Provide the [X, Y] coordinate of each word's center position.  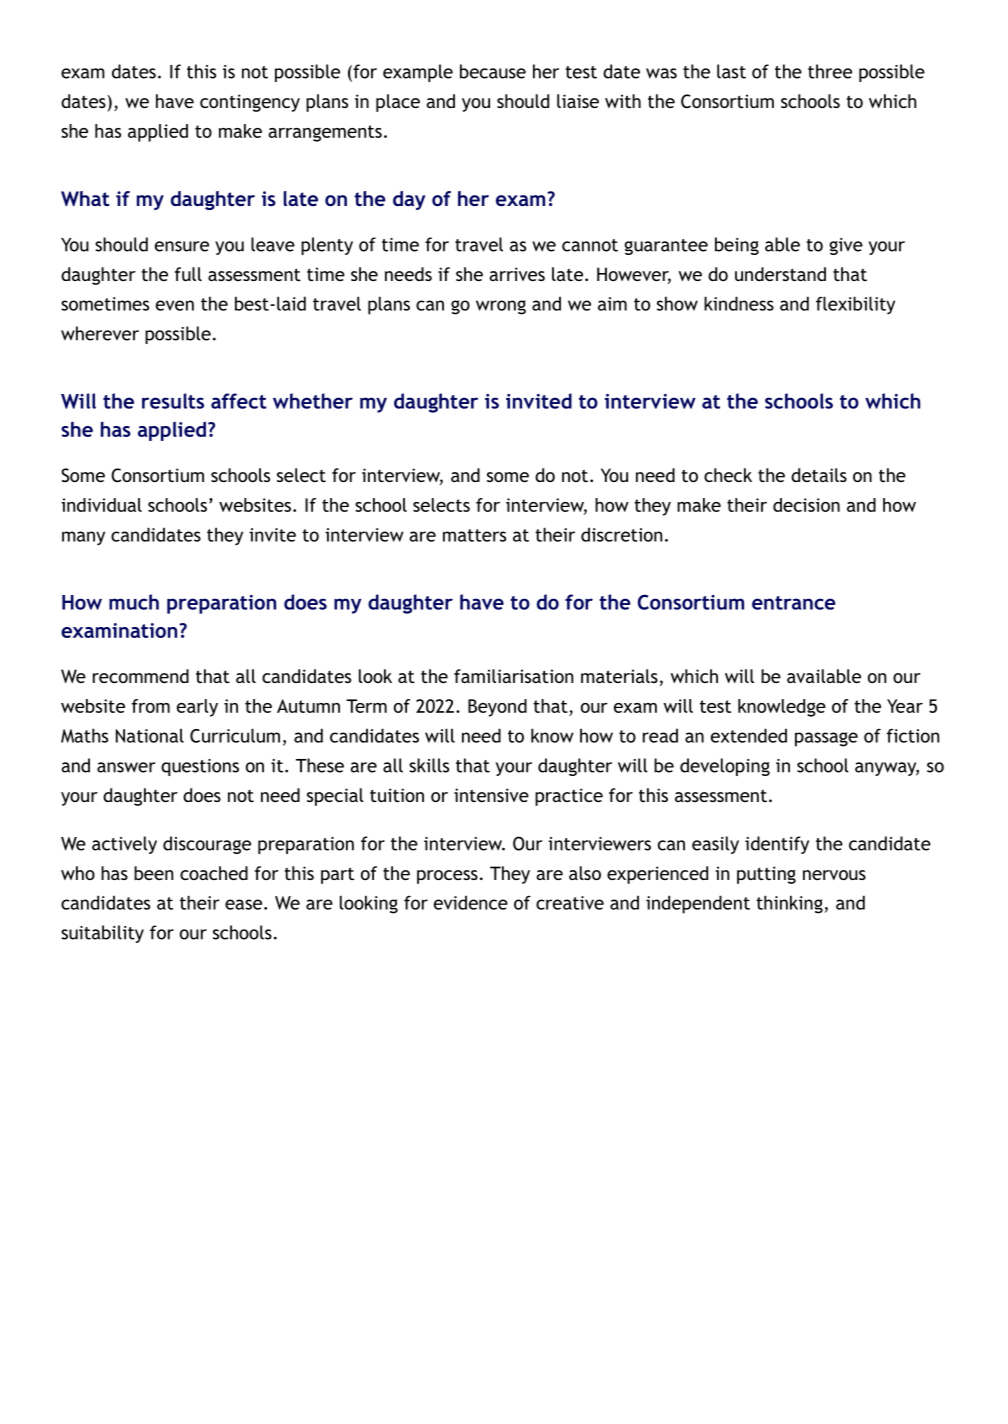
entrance [794, 603]
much [134, 602]
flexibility [855, 305]
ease [243, 904]
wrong [501, 307]
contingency [250, 103]
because [493, 71]
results [173, 401]
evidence [471, 902]
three [830, 71]
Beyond [497, 708]
